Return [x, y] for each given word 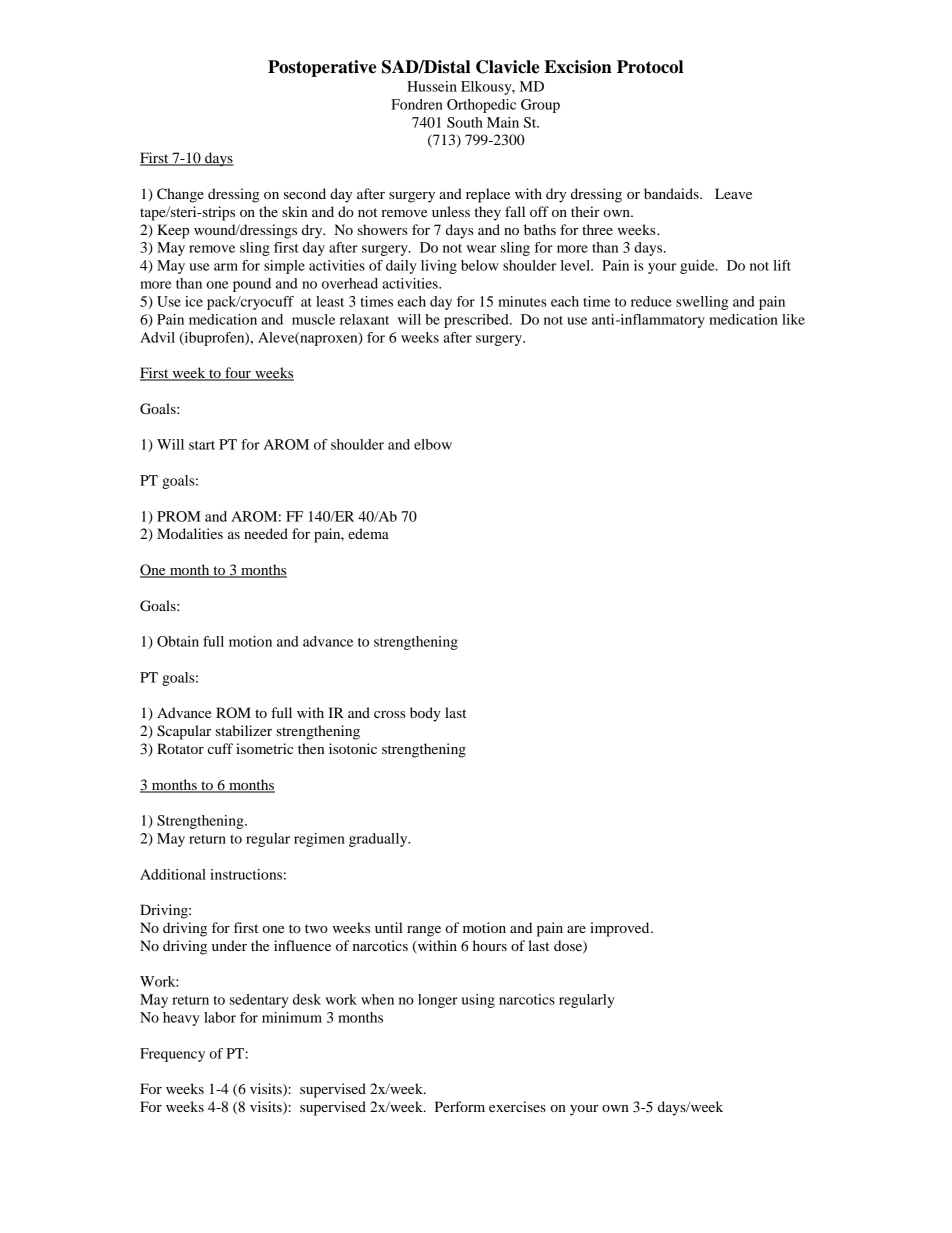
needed [266, 533]
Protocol [650, 67]
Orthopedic [481, 106]
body [425, 714]
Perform [460, 1106]
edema [368, 533]
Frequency [172, 1055]
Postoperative [322, 68]
